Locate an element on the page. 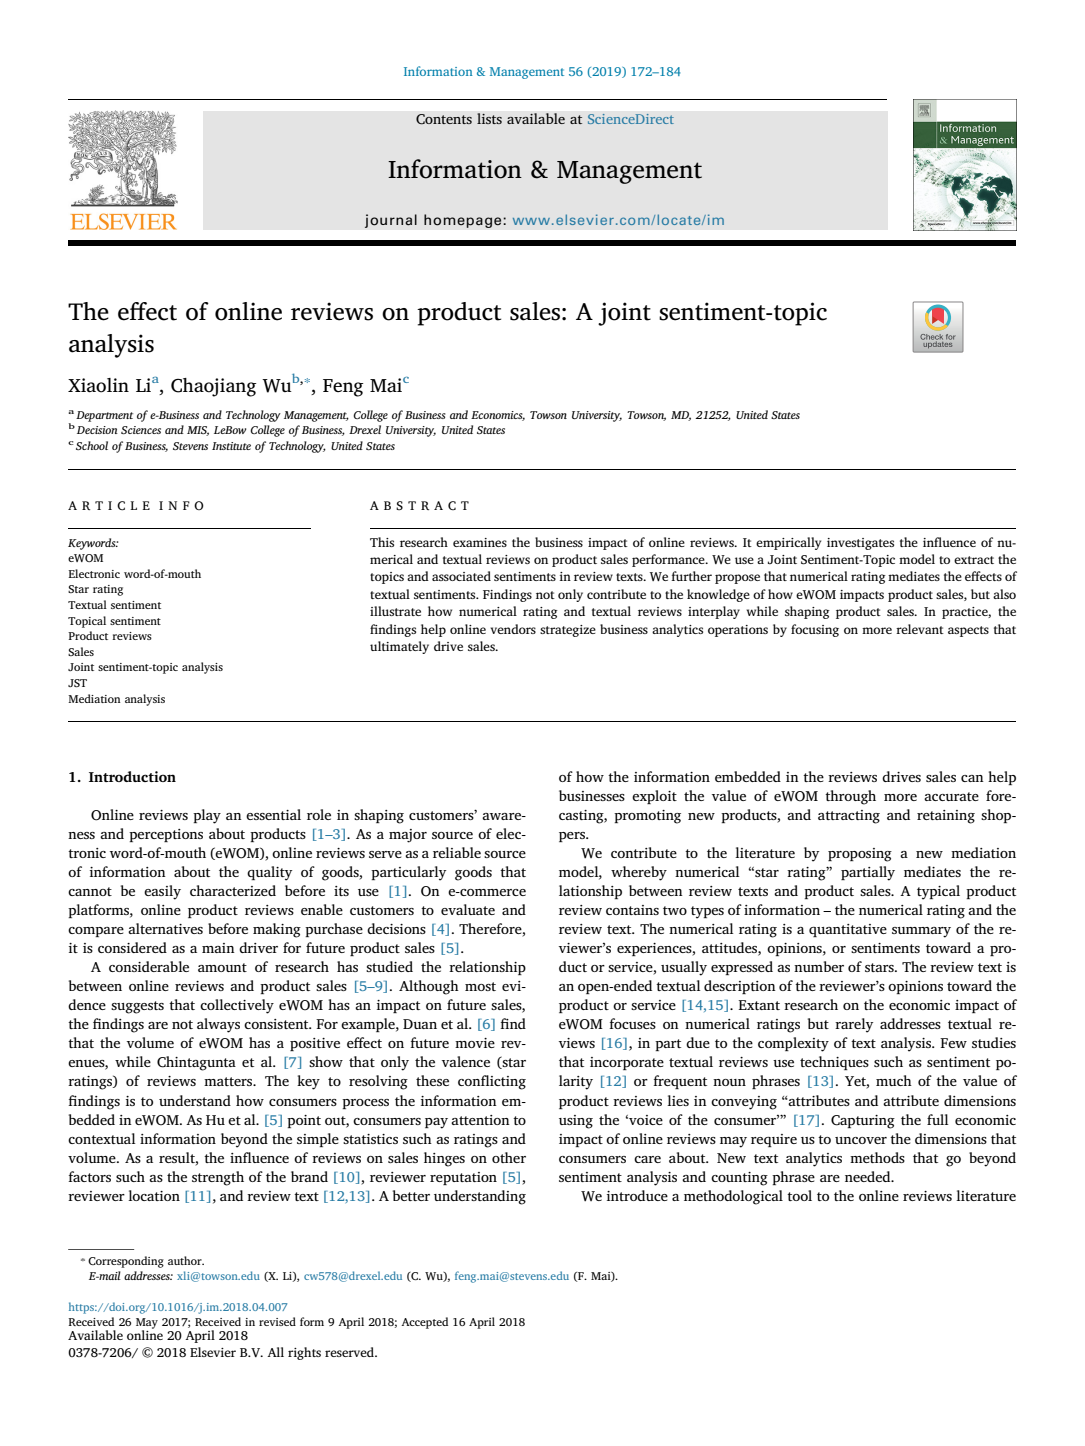  rarely is located at coordinates (854, 1025).
